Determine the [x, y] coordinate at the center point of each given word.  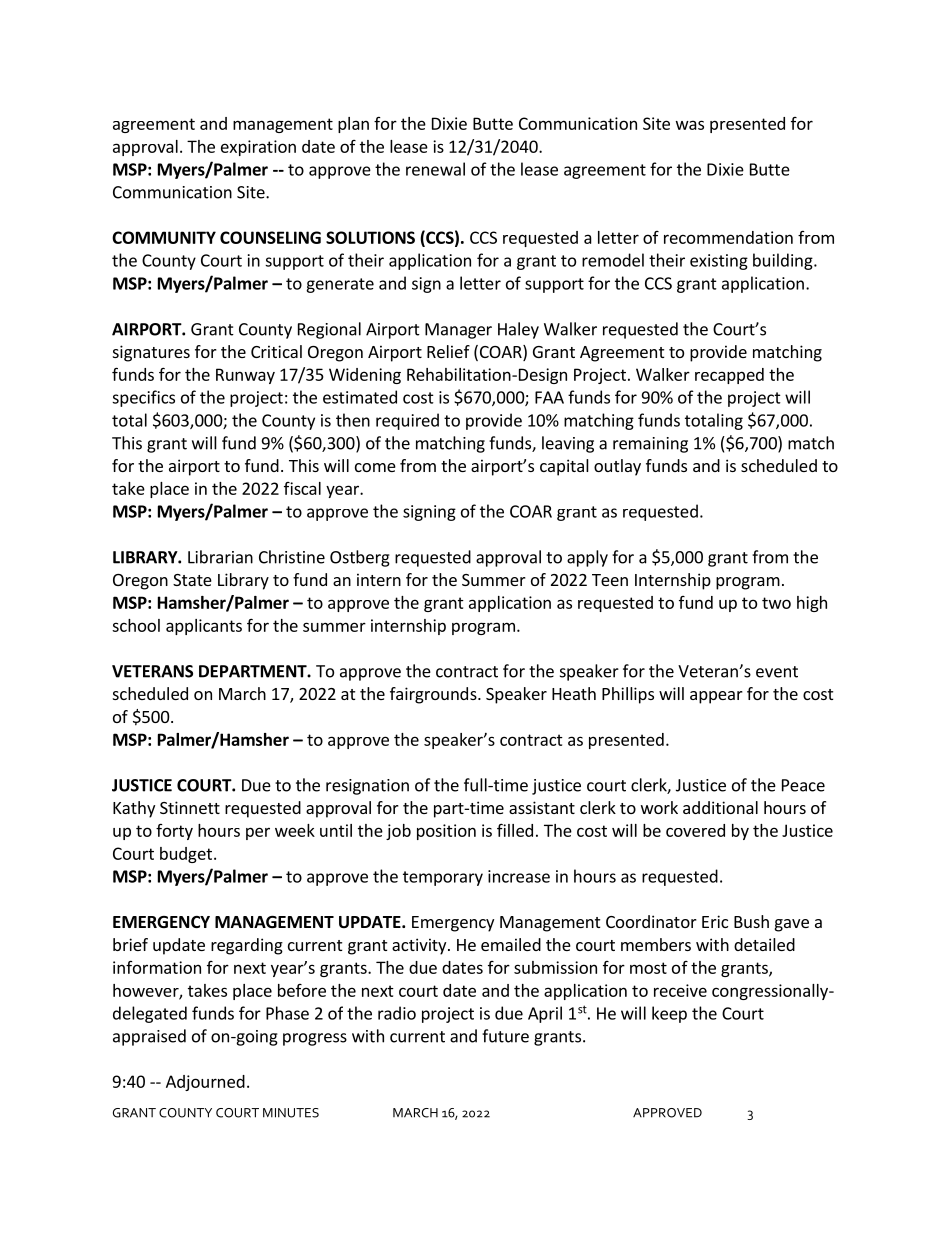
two [776, 603]
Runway [245, 376]
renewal [435, 169]
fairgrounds [434, 695]
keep [669, 1014]
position [446, 832]
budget [186, 855]
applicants [204, 627]
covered [695, 830]
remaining [650, 445]
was [690, 125]
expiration [258, 148]
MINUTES [291, 1113]
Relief [448, 351]
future [505, 1036]
